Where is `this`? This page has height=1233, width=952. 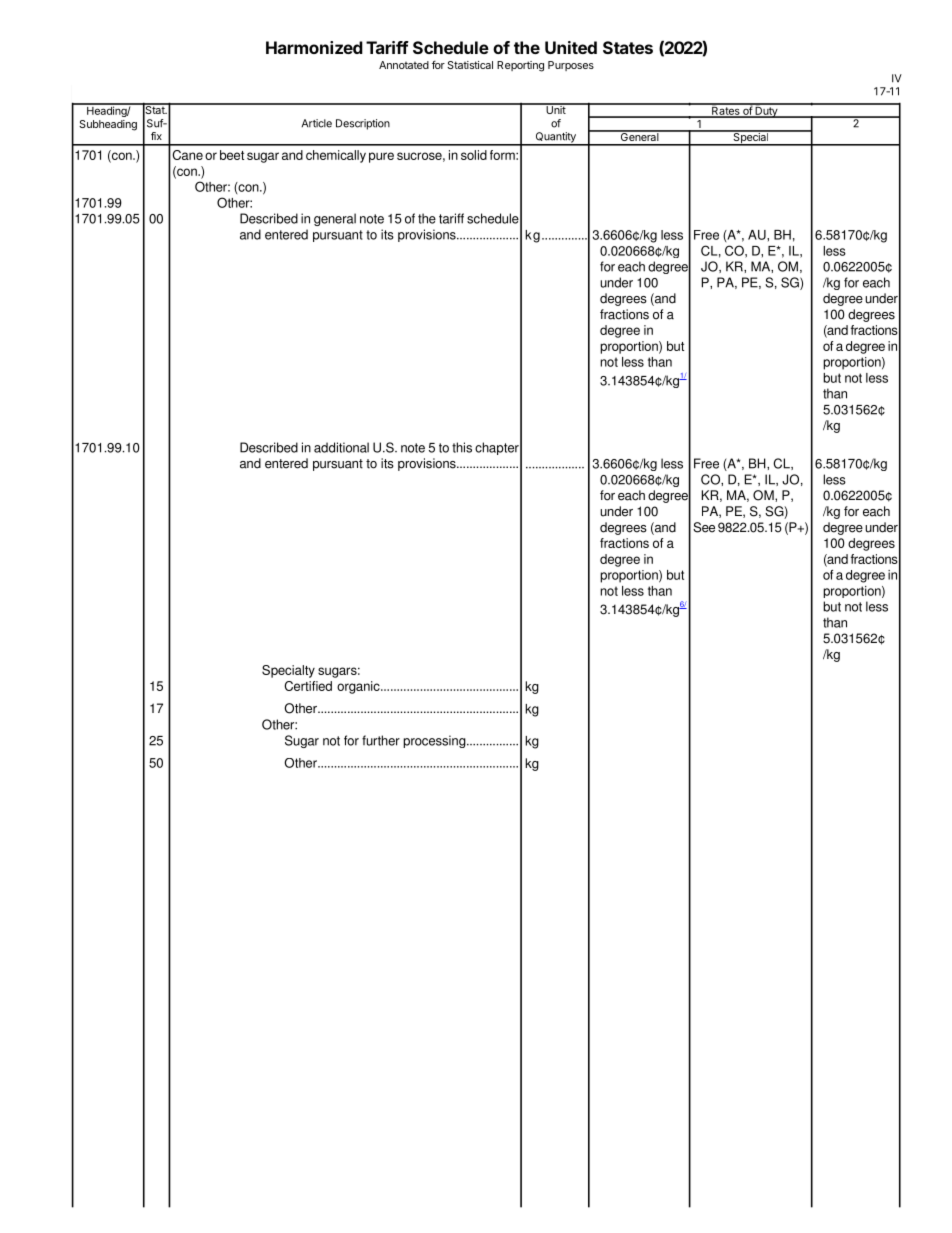 this is located at coordinates (462, 447).
